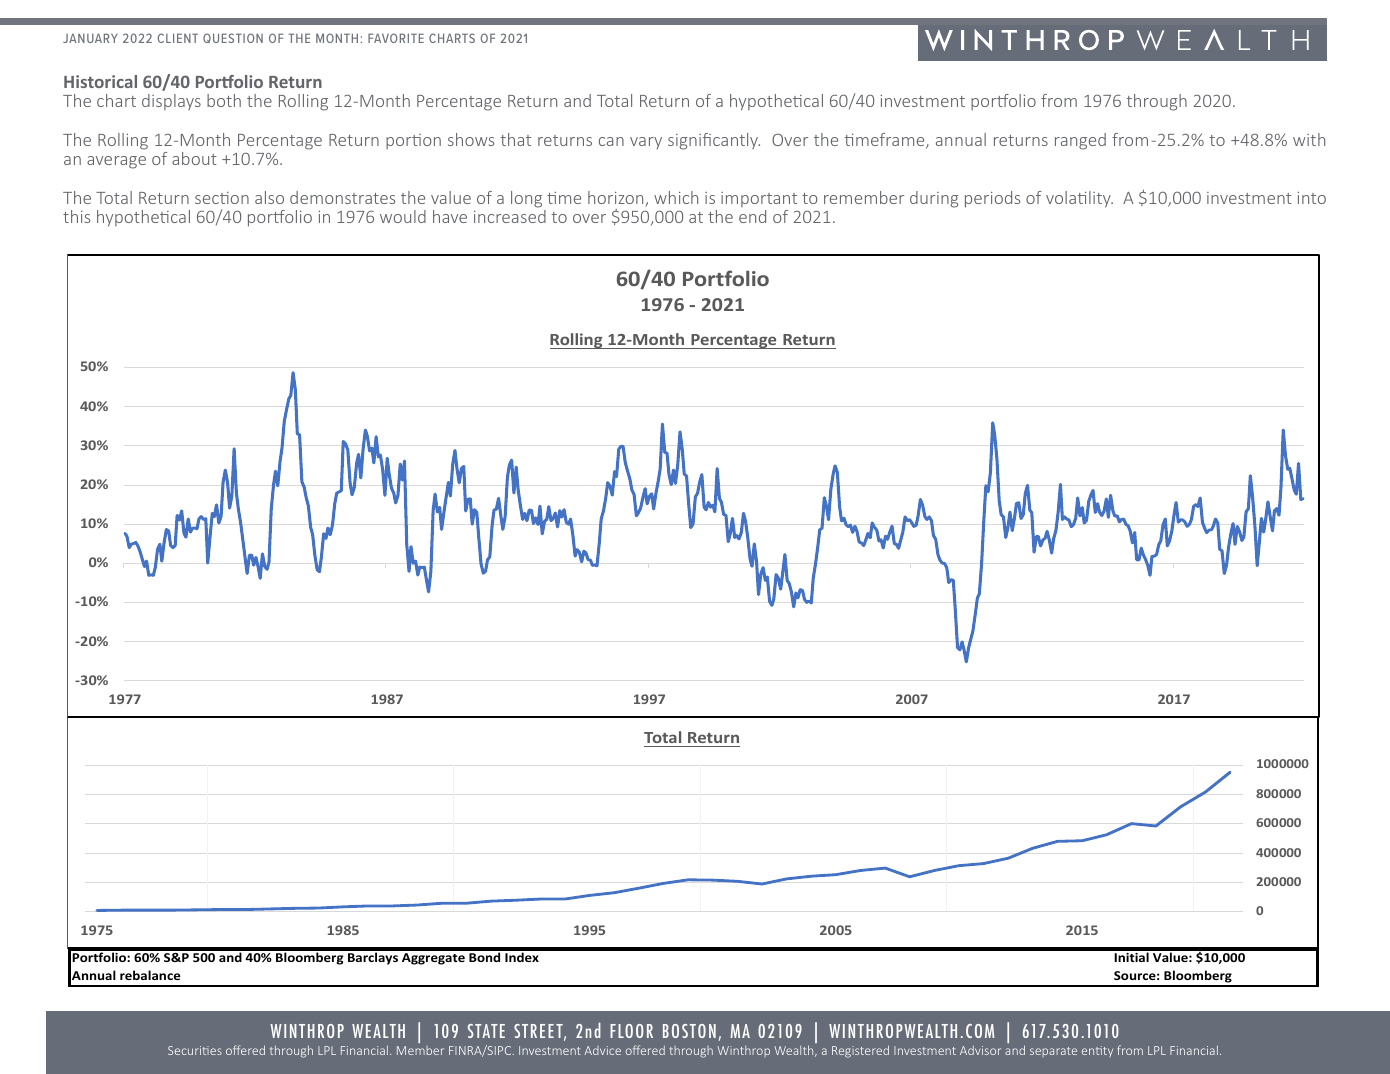 This image has height=1074, width=1390. Describe the element at coordinates (1080, 141) in the image. I see `ranged` at that location.
